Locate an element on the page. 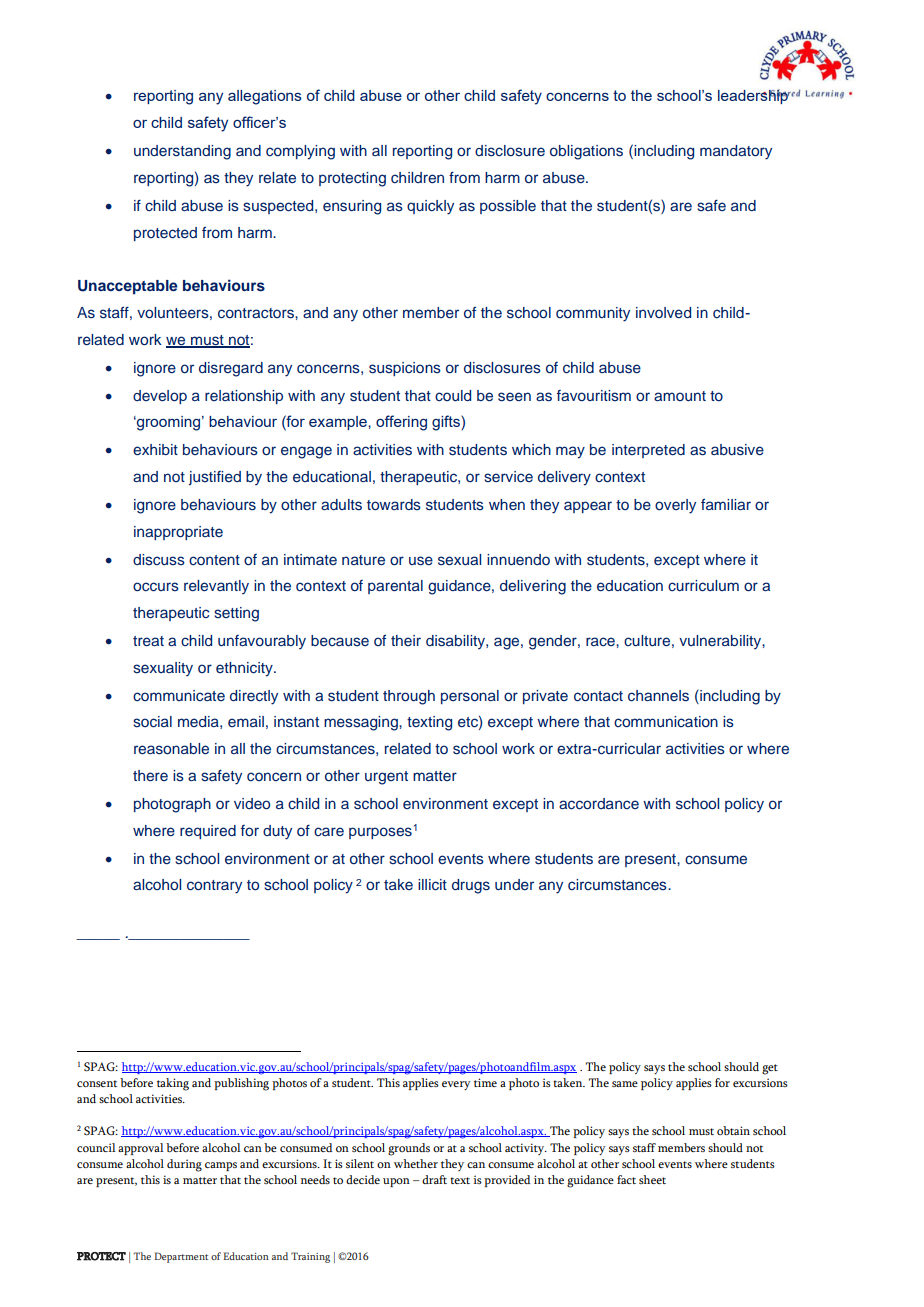 This document has width=924, height=1307. mandatory is located at coordinates (736, 152).
